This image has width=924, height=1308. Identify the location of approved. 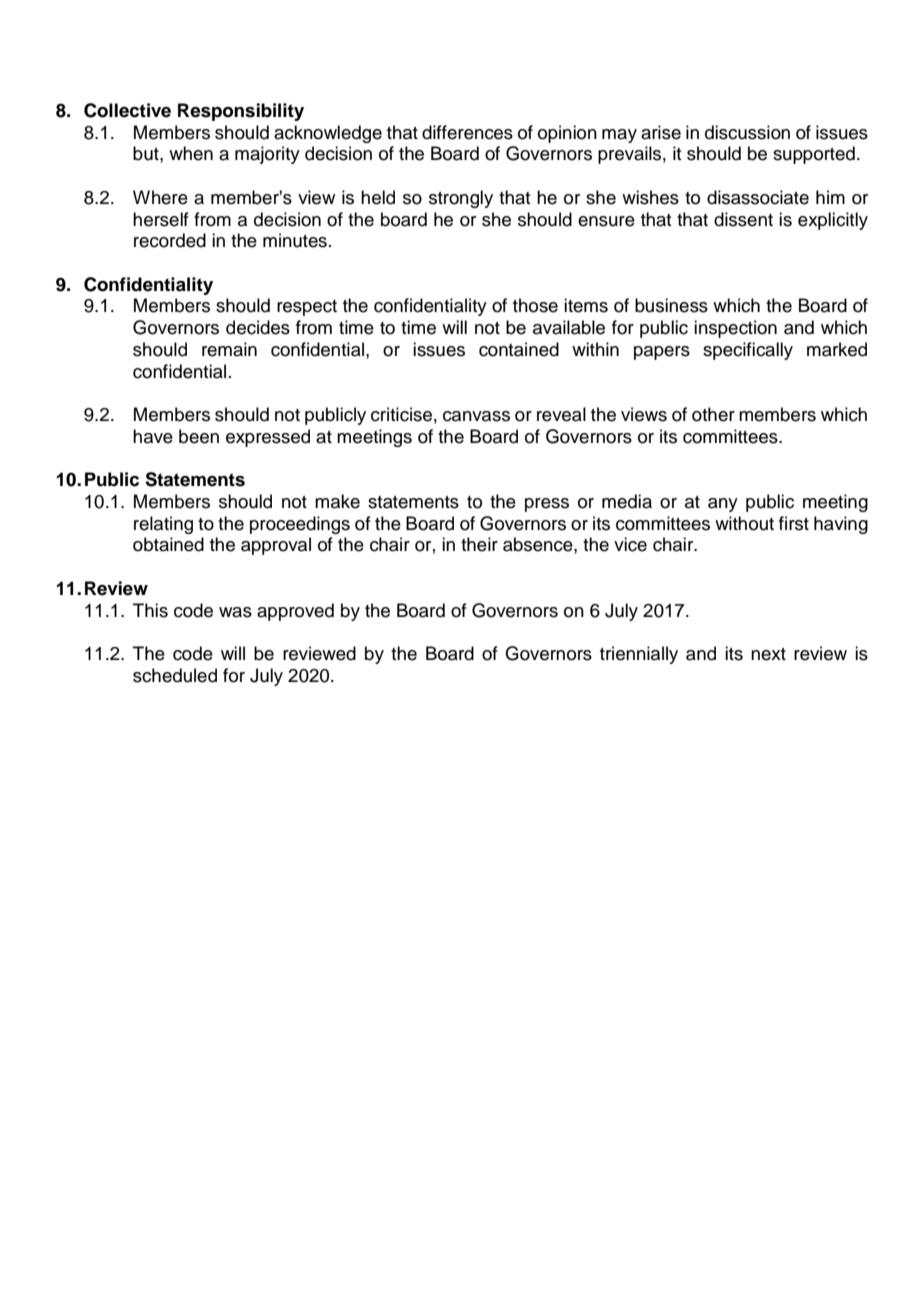
(295, 612).
